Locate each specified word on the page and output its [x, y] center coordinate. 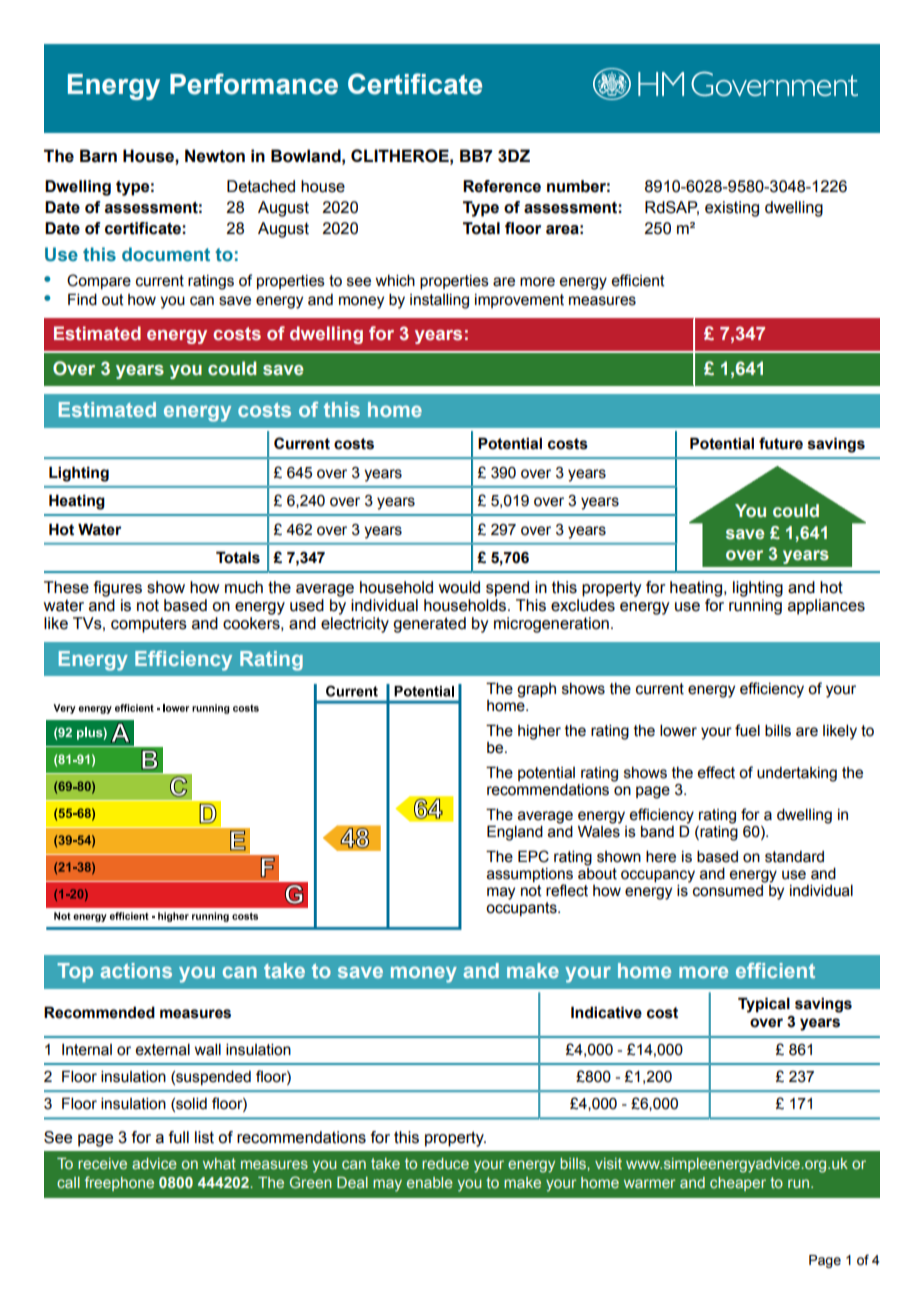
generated [429, 625]
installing [439, 301]
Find [82, 299]
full [179, 1137]
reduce [445, 1163]
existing [732, 209]
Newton [215, 156]
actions [136, 970]
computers [149, 625]
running [755, 607]
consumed [729, 889]
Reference [502, 186]
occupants [522, 909]
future [781, 443]
